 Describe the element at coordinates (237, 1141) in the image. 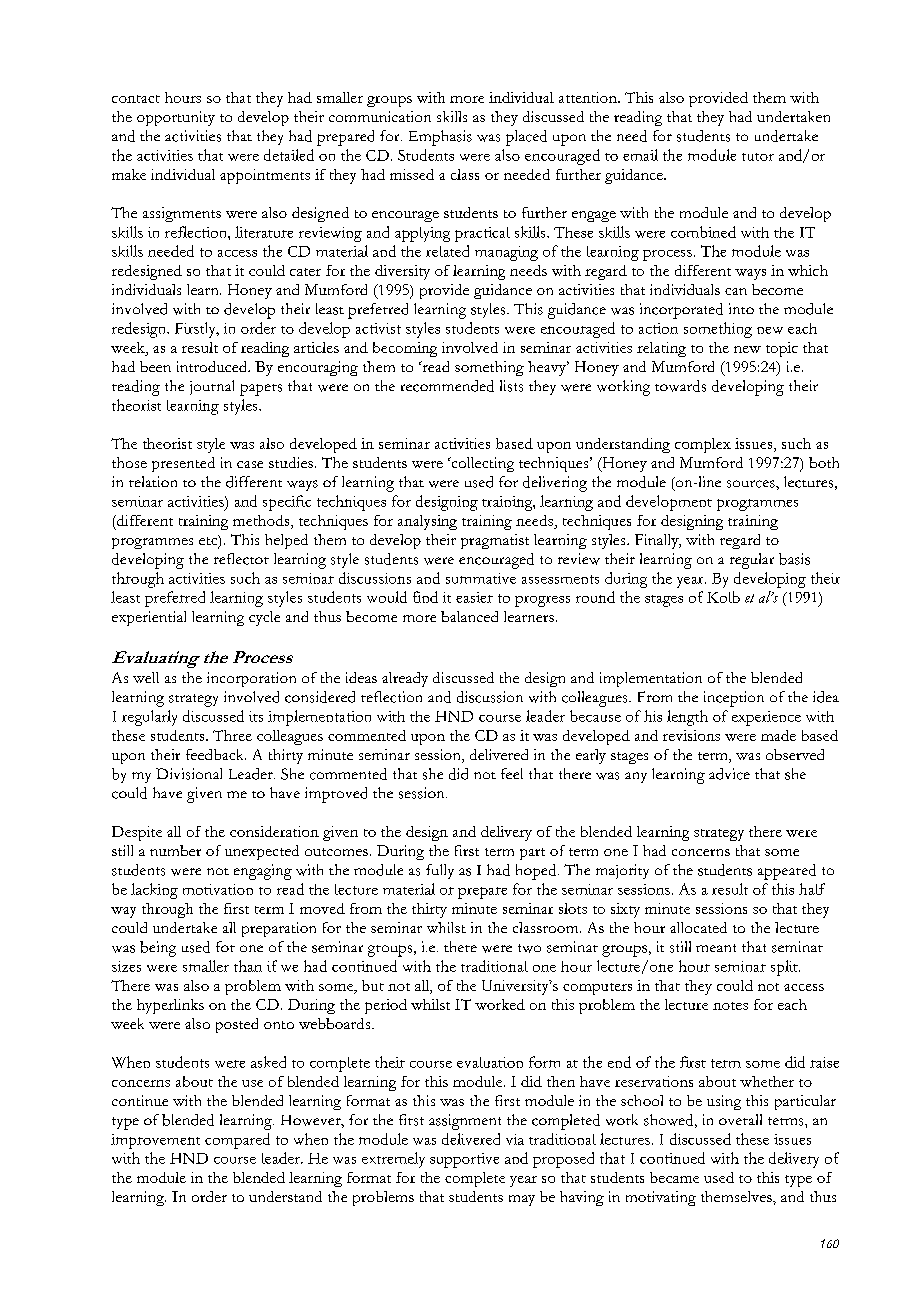

I see `compared` at that location.
